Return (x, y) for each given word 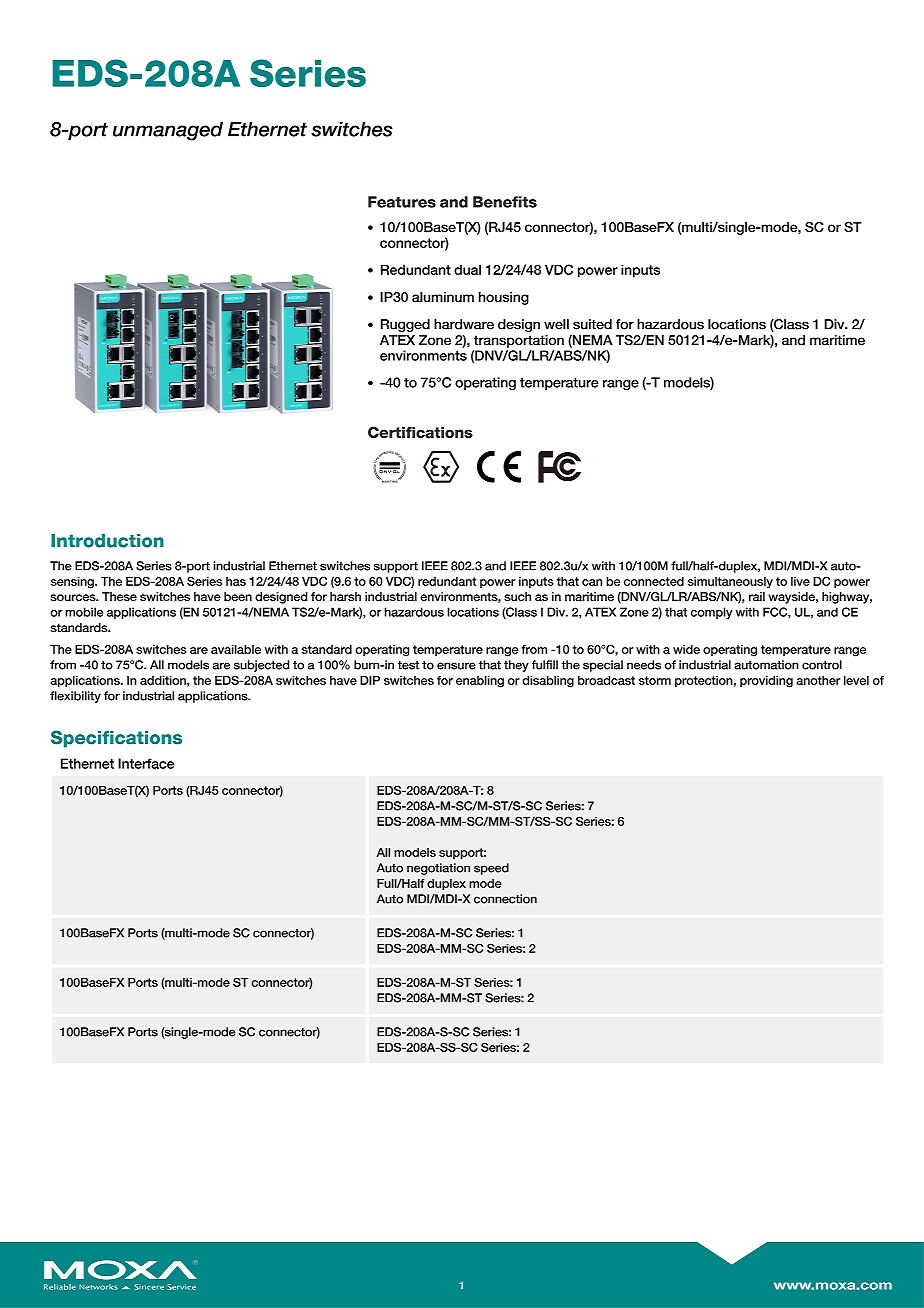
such (517, 596)
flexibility (75, 697)
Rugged (405, 325)
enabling (480, 682)
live (800, 581)
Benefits (505, 202)
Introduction (107, 541)
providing (766, 682)
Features (402, 202)
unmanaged (168, 131)
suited (592, 324)
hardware (464, 324)
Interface (146, 763)
